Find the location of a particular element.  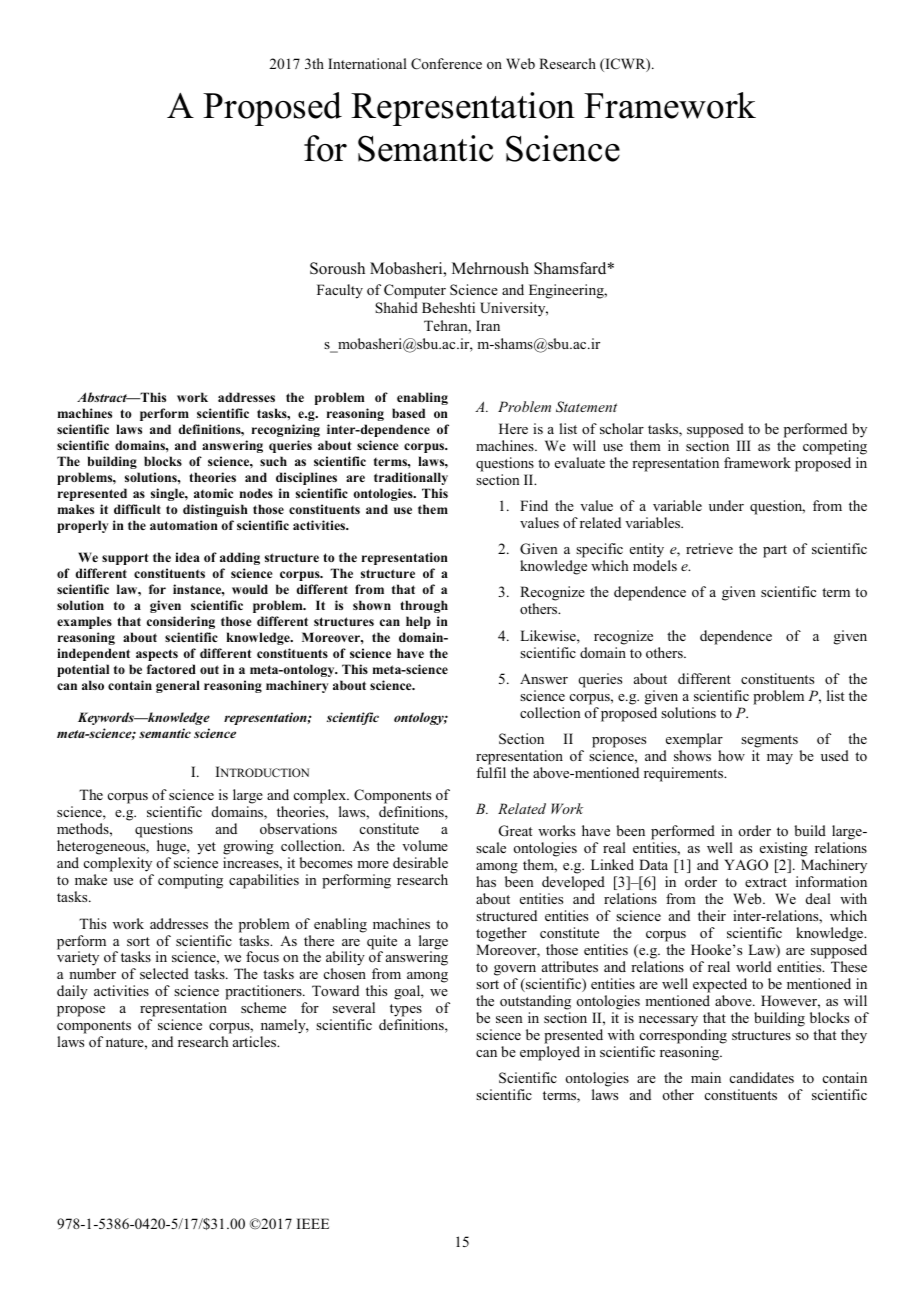

Conference is located at coordinates (446, 64).
